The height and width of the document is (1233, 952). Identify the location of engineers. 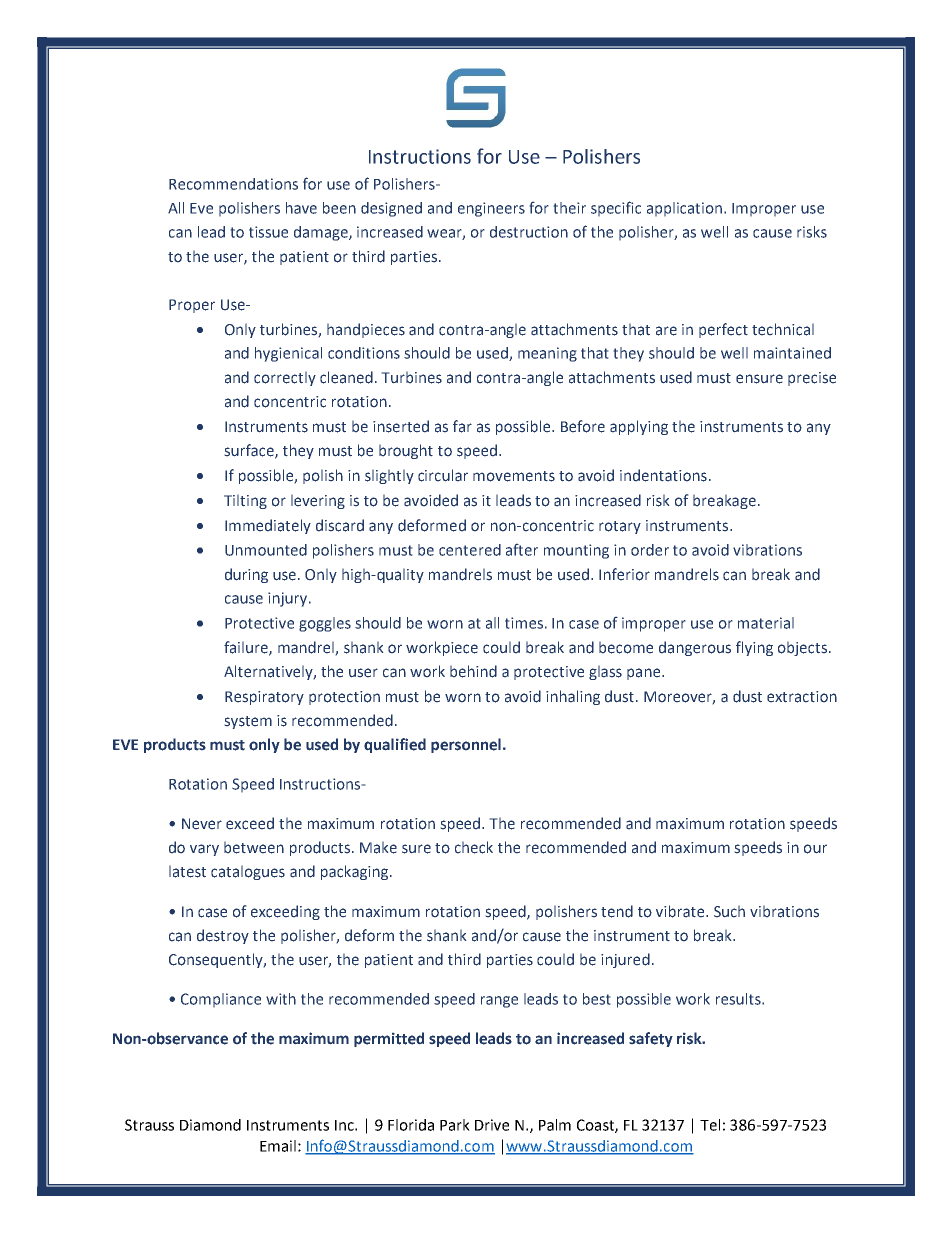
(491, 209).
